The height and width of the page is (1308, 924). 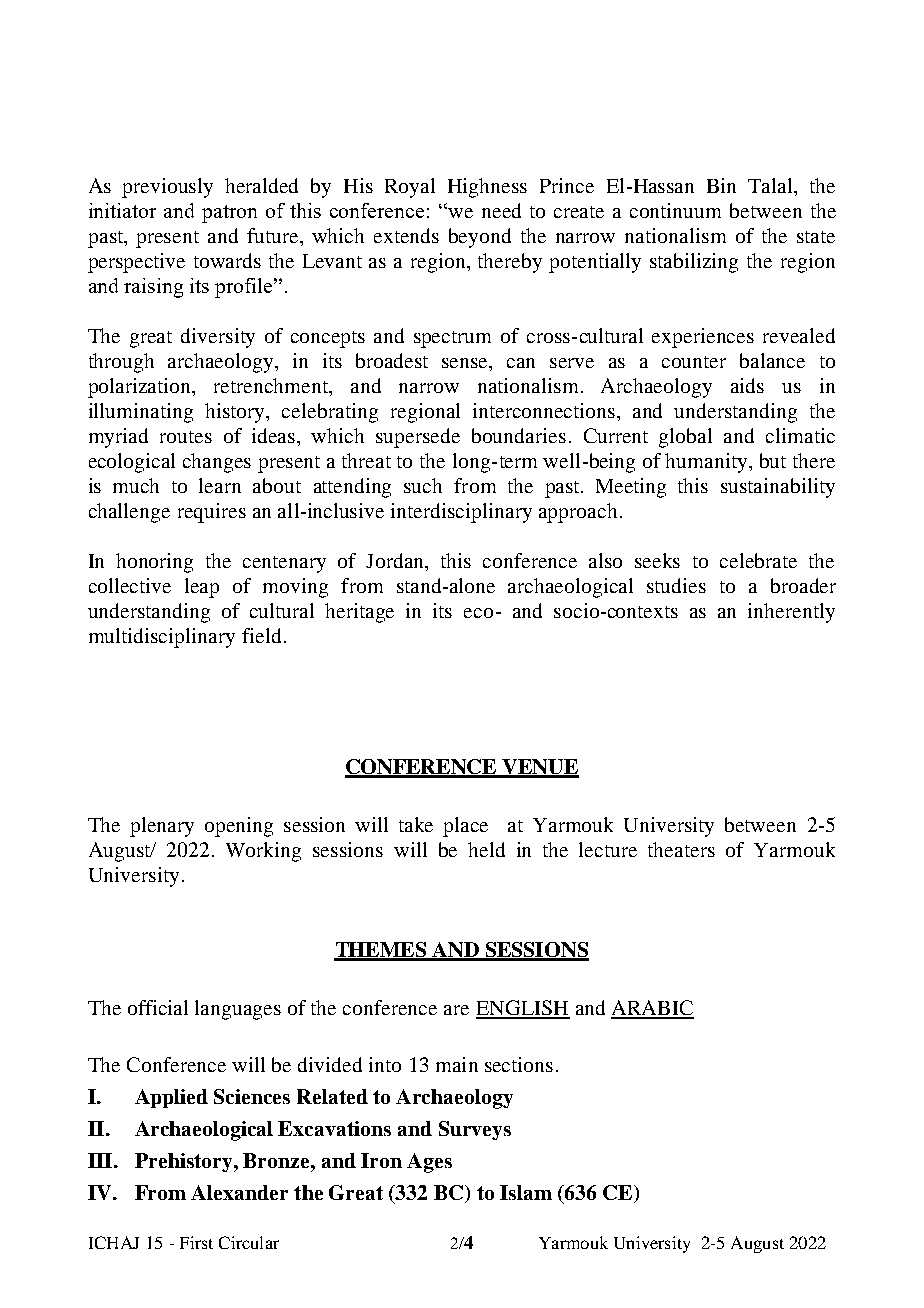 What do you see at coordinates (791, 613) in the page?
I see `inherently` at bounding box center [791, 613].
